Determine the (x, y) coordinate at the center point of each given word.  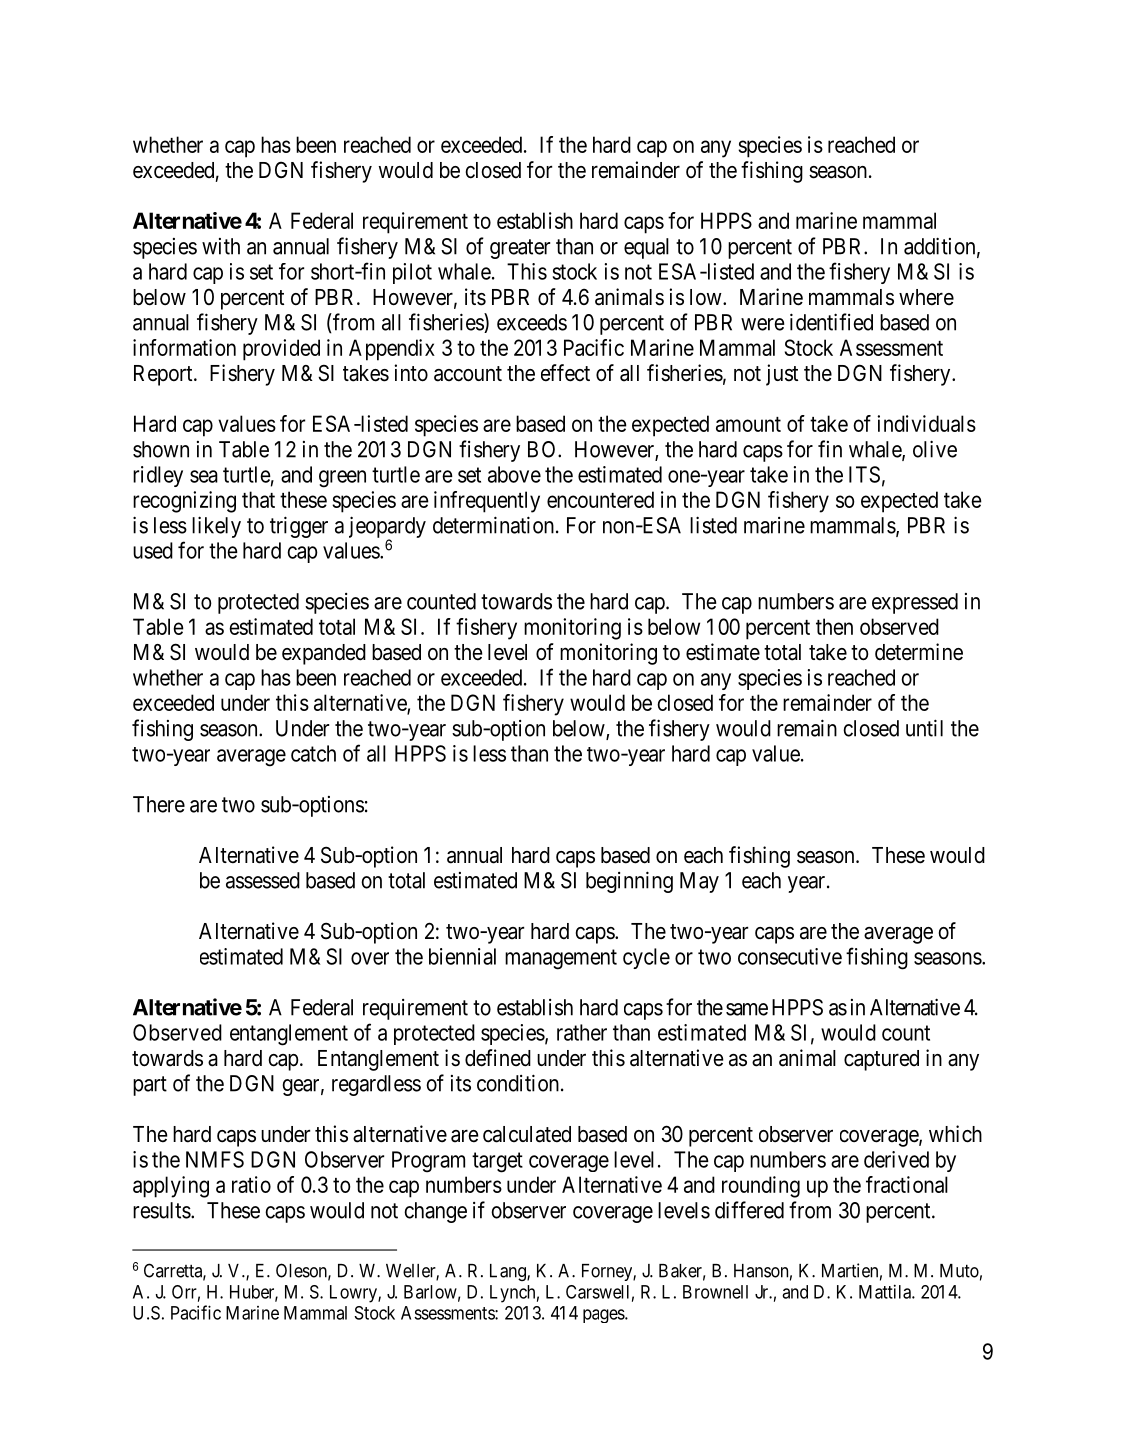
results (162, 1210)
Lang (509, 1272)
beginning (629, 882)
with (221, 246)
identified (831, 322)
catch (313, 753)
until (924, 728)
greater (520, 249)
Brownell (715, 1292)
